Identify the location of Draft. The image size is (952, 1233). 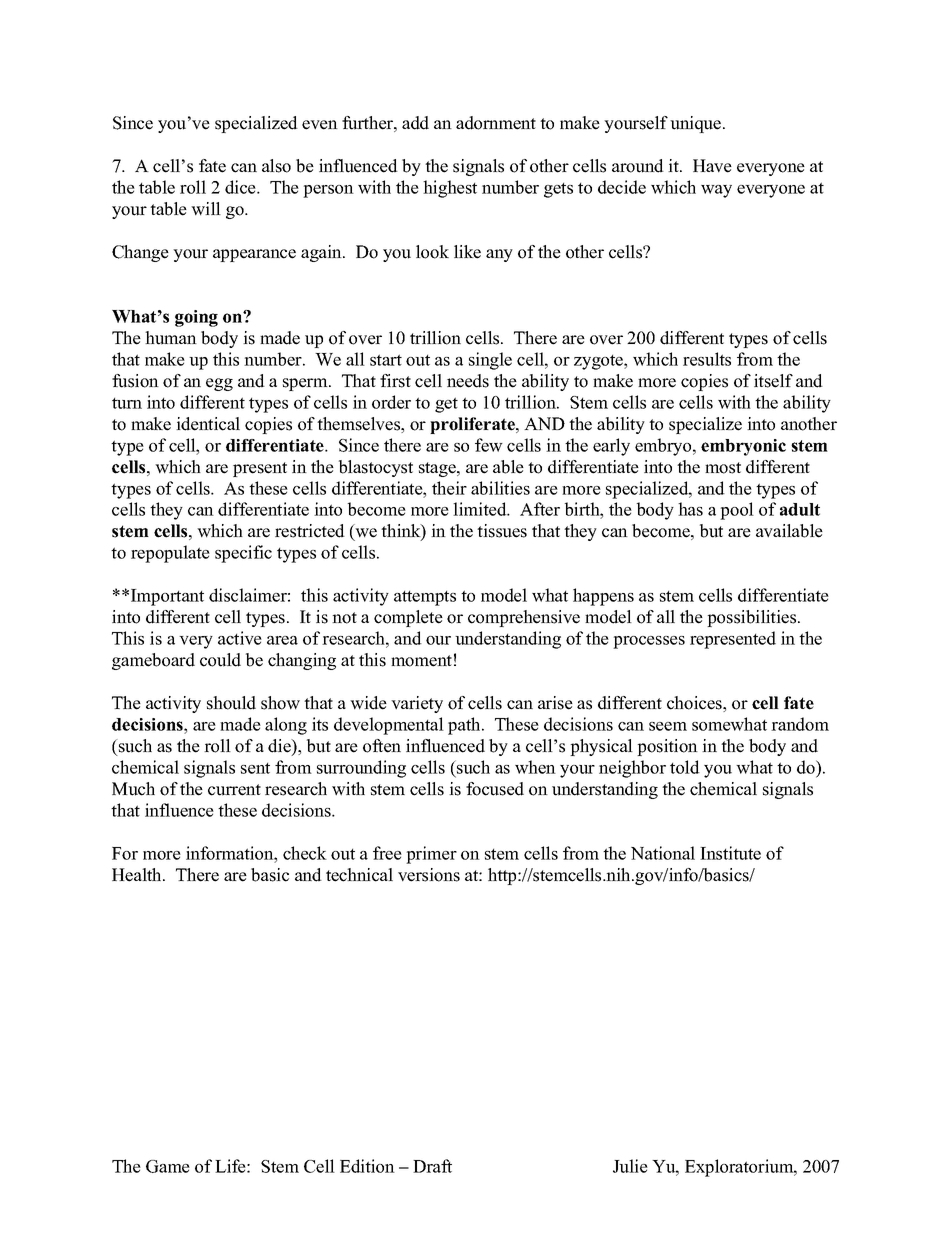
(432, 1166).
